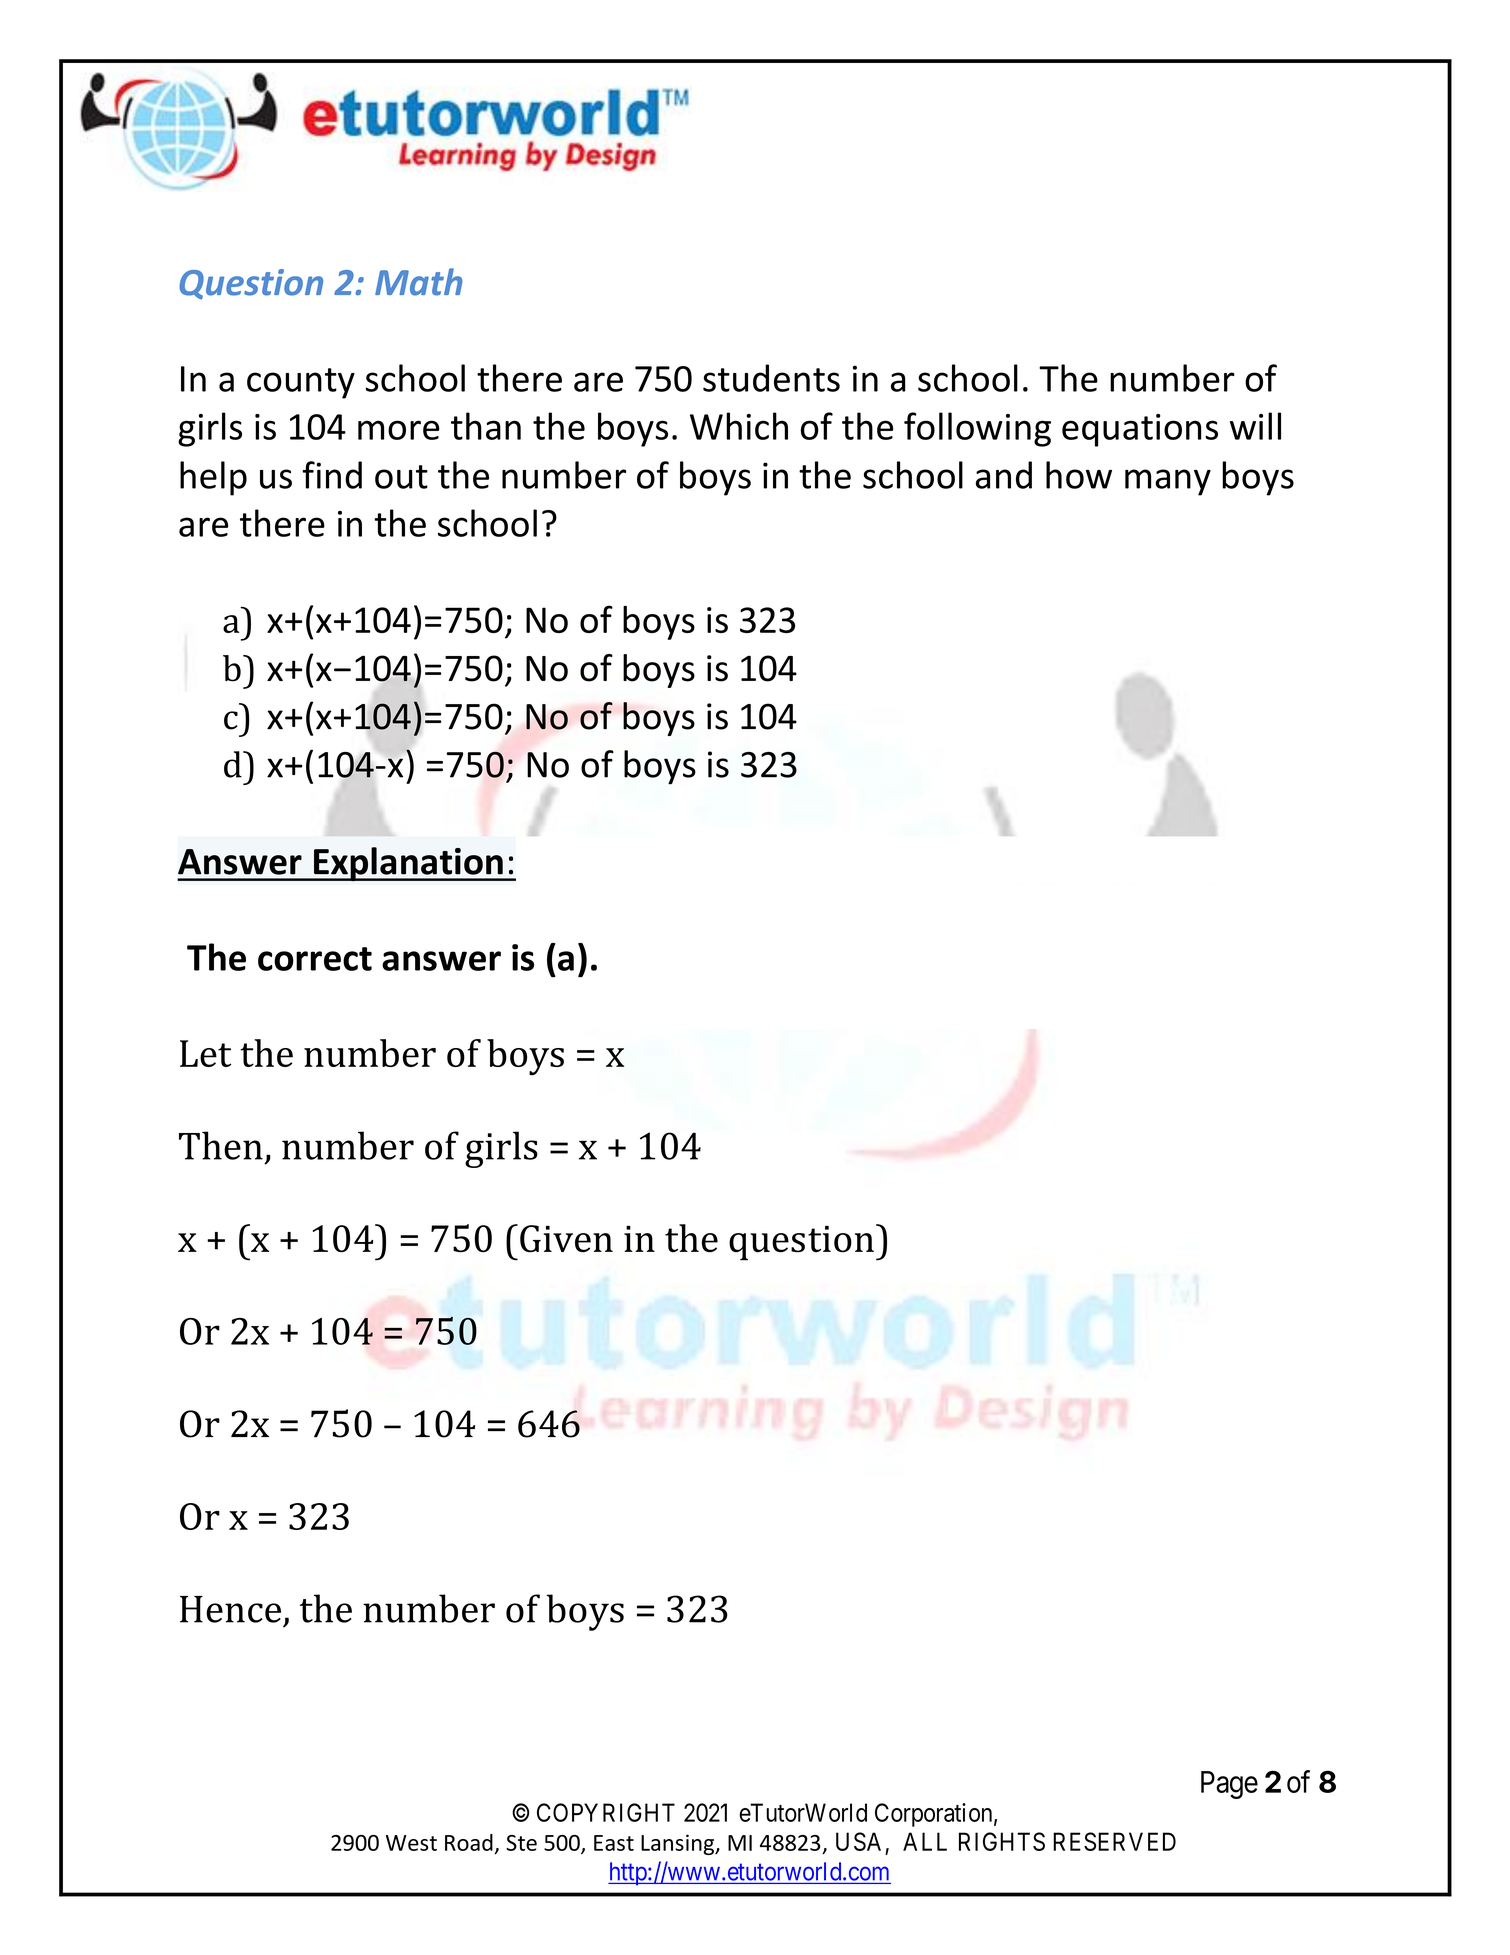  Describe the element at coordinates (606, 1812) in the screenshot. I see `COPYRIGHT` at that location.
